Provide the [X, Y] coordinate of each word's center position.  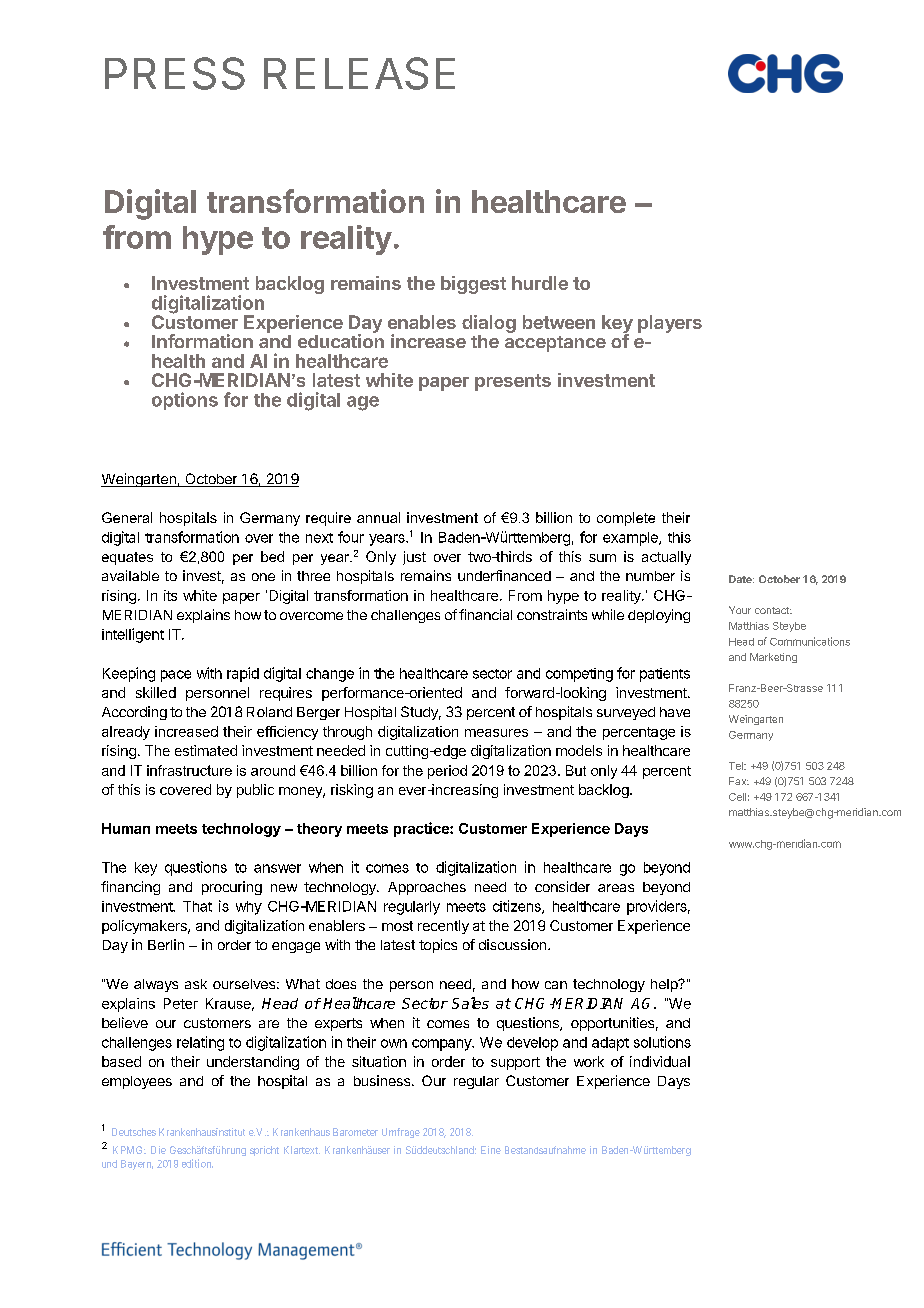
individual [660, 1061]
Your [740, 610]
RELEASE [359, 73]
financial [485, 614]
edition [197, 1163]
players [670, 324]
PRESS [175, 73]
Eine [491, 1150]
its [170, 595]
